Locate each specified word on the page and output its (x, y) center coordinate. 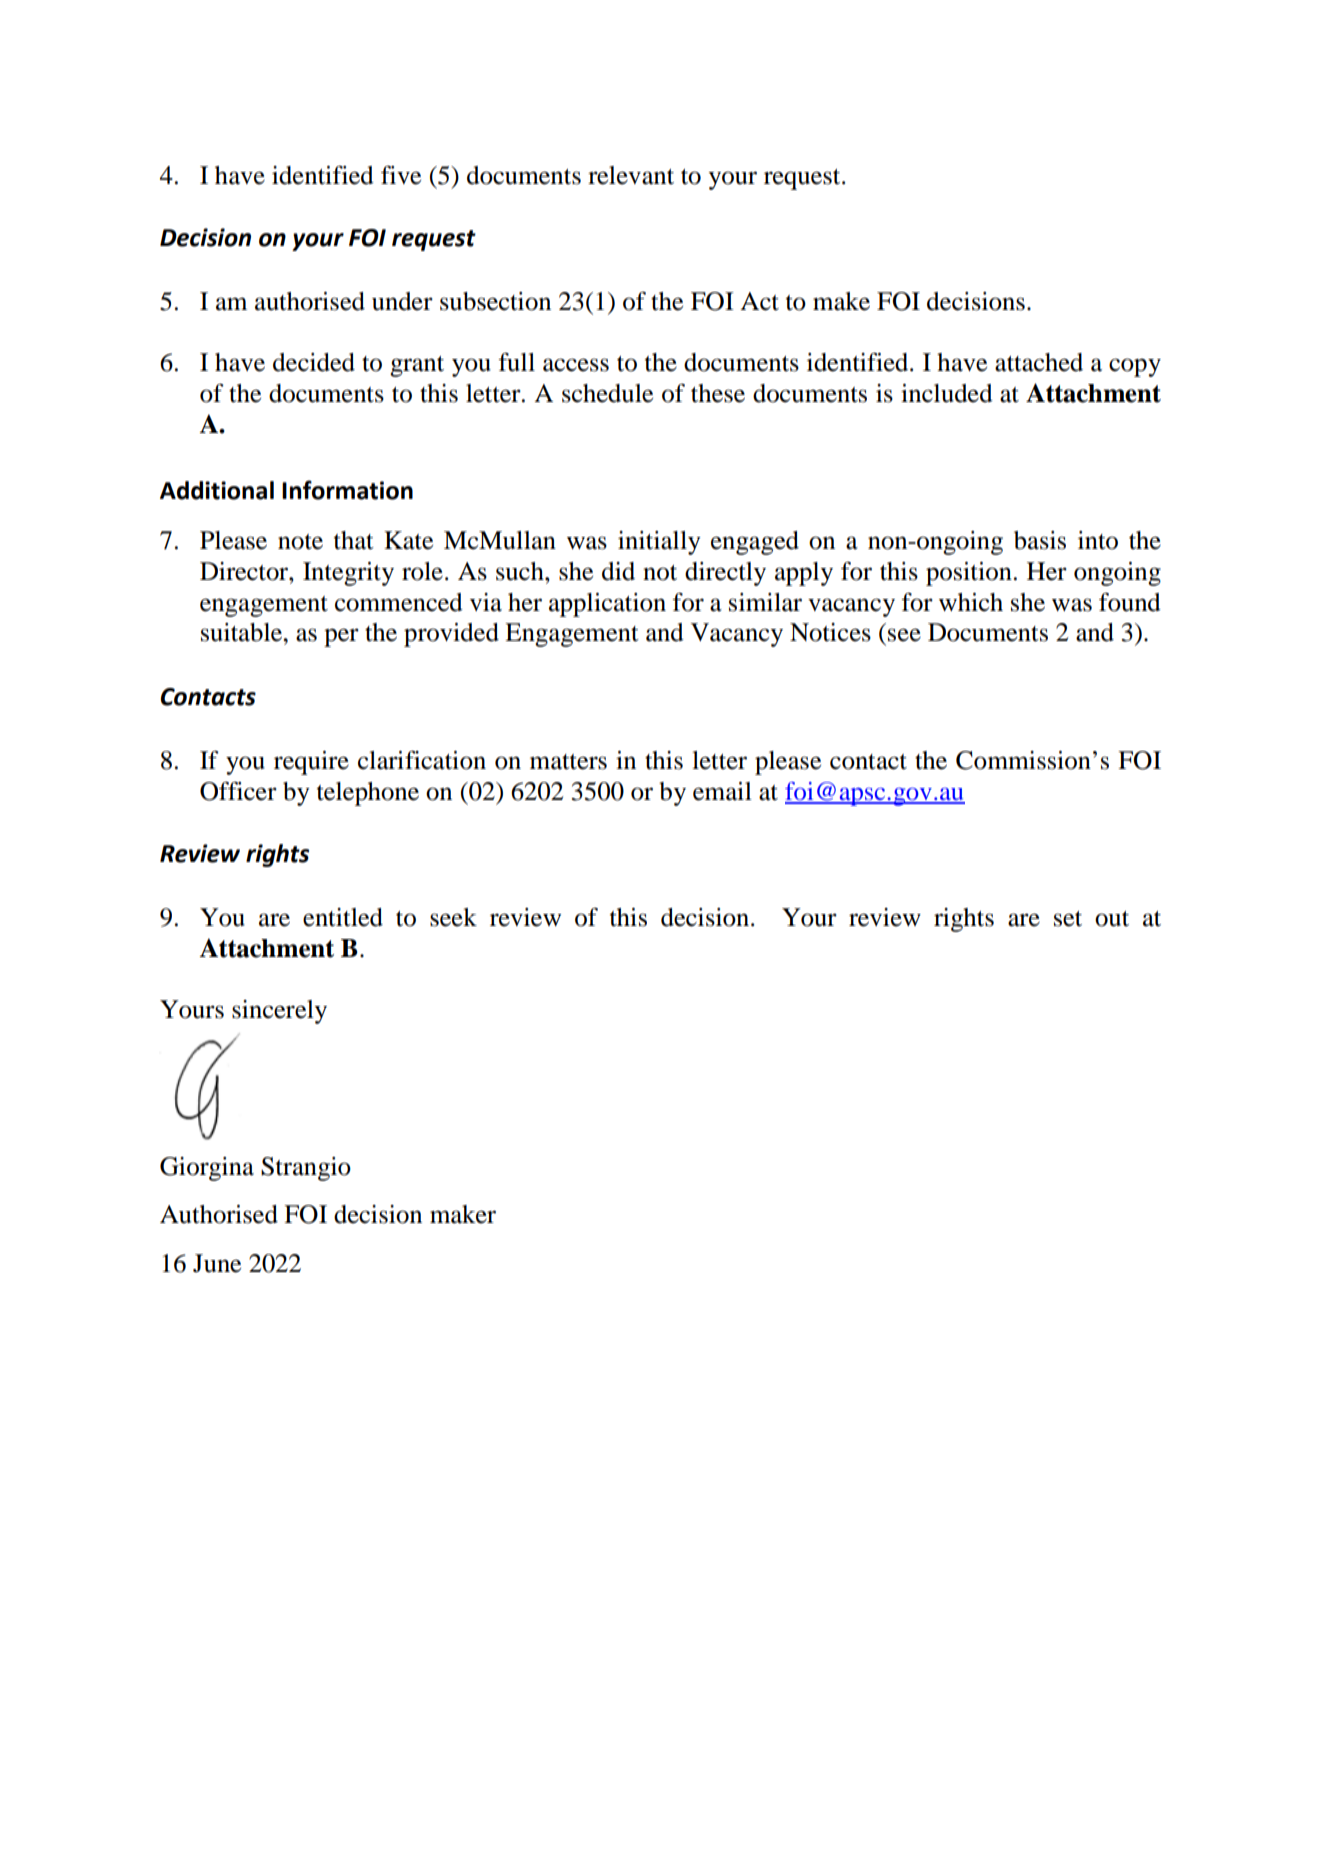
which (971, 602)
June (217, 1263)
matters (568, 762)
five (401, 175)
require (311, 763)
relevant (631, 175)
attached (1039, 362)
